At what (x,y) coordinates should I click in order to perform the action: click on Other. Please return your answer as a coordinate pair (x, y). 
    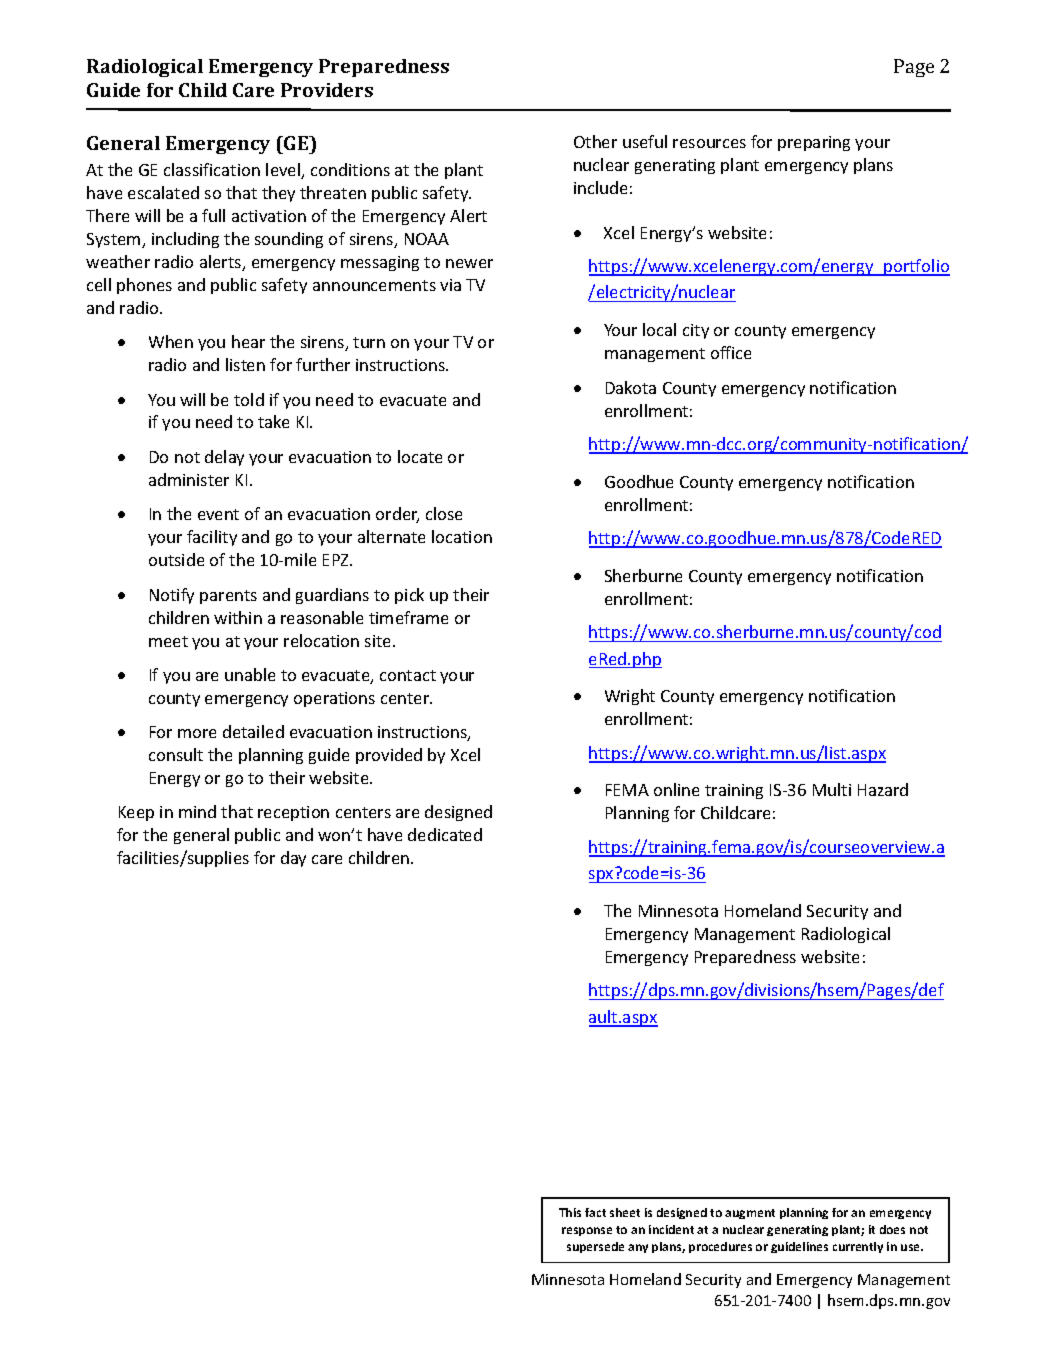
    Looking at the image, I should click on (595, 141).
